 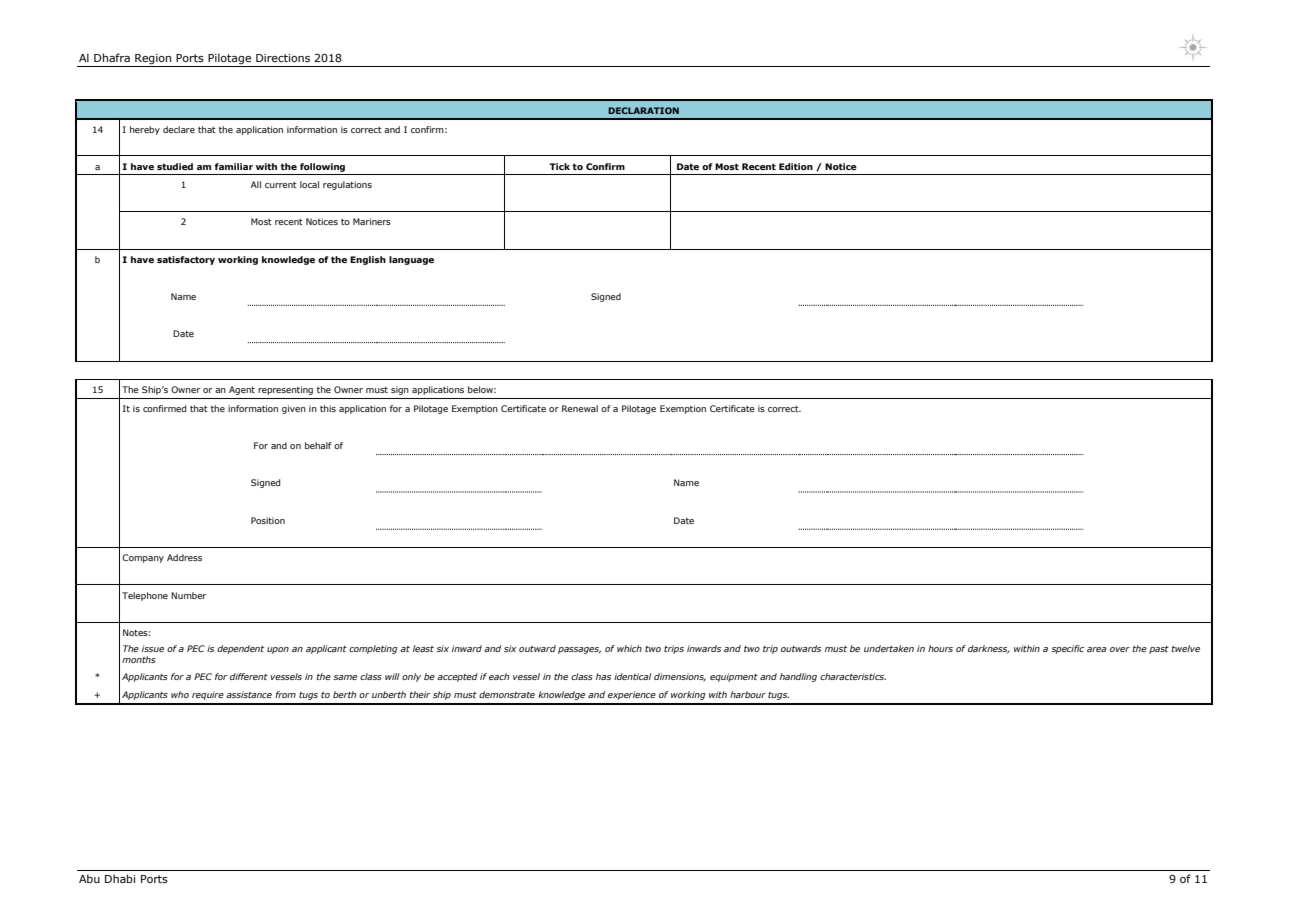 I want to click on which, so click(x=629, y=648).
